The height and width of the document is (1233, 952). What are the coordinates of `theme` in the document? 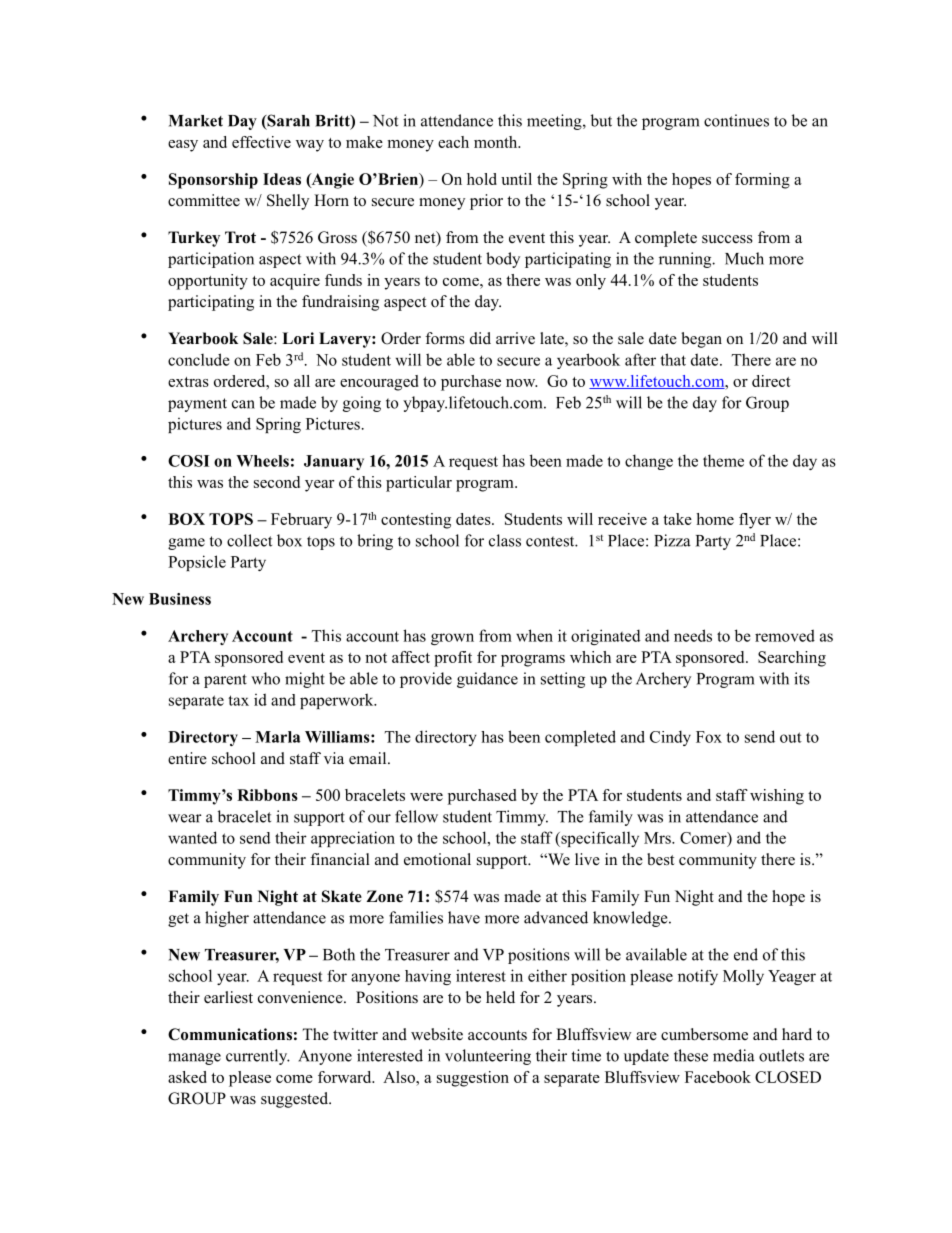 It's located at (723, 460).
